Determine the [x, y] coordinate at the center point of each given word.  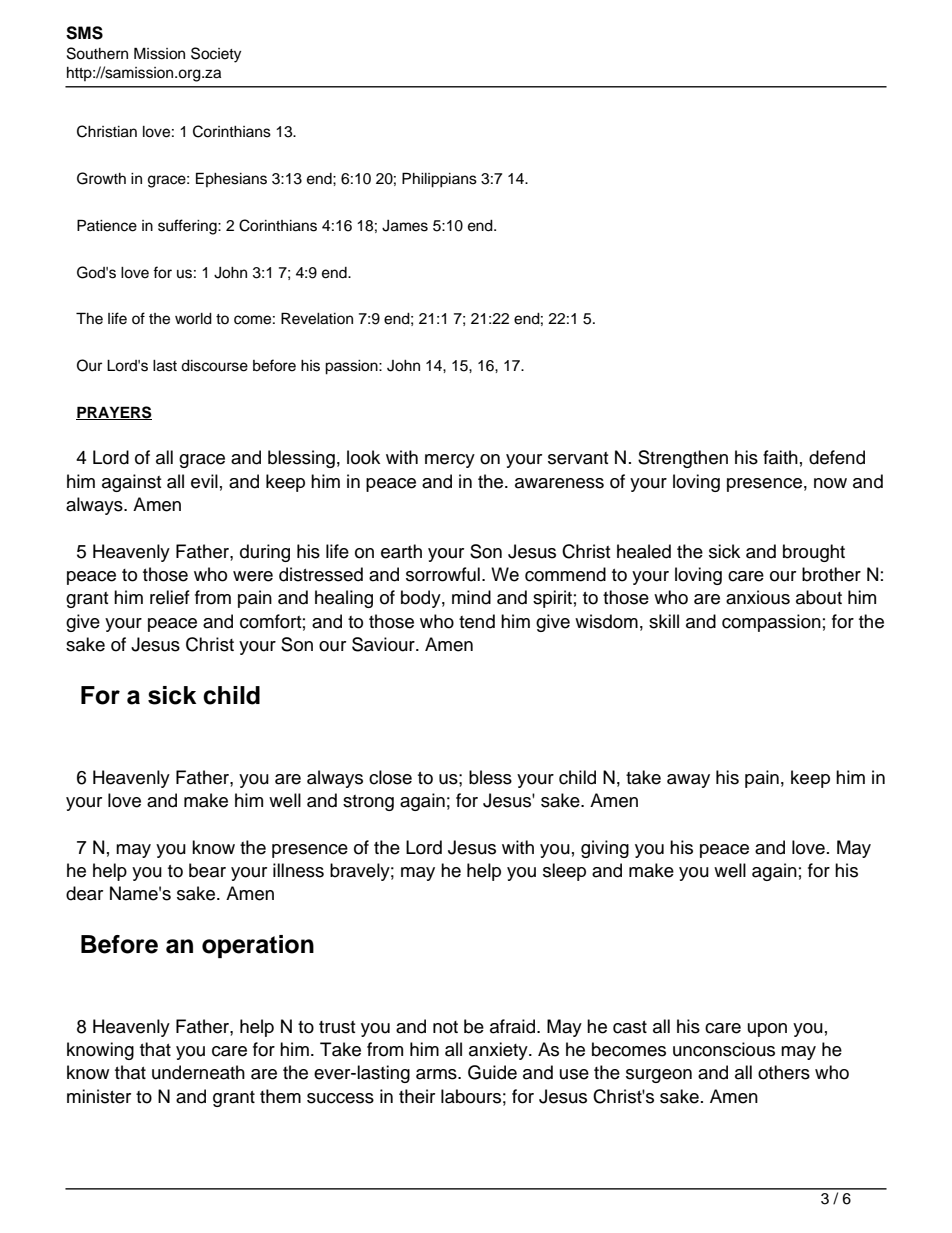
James [405, 226]
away [688, 781]
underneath [198, 1072]
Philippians [439, 180]
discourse [214, 366]
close [390, 777]
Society [216, 55]
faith [780, 457]
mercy [450, 461]
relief [170, 597]
